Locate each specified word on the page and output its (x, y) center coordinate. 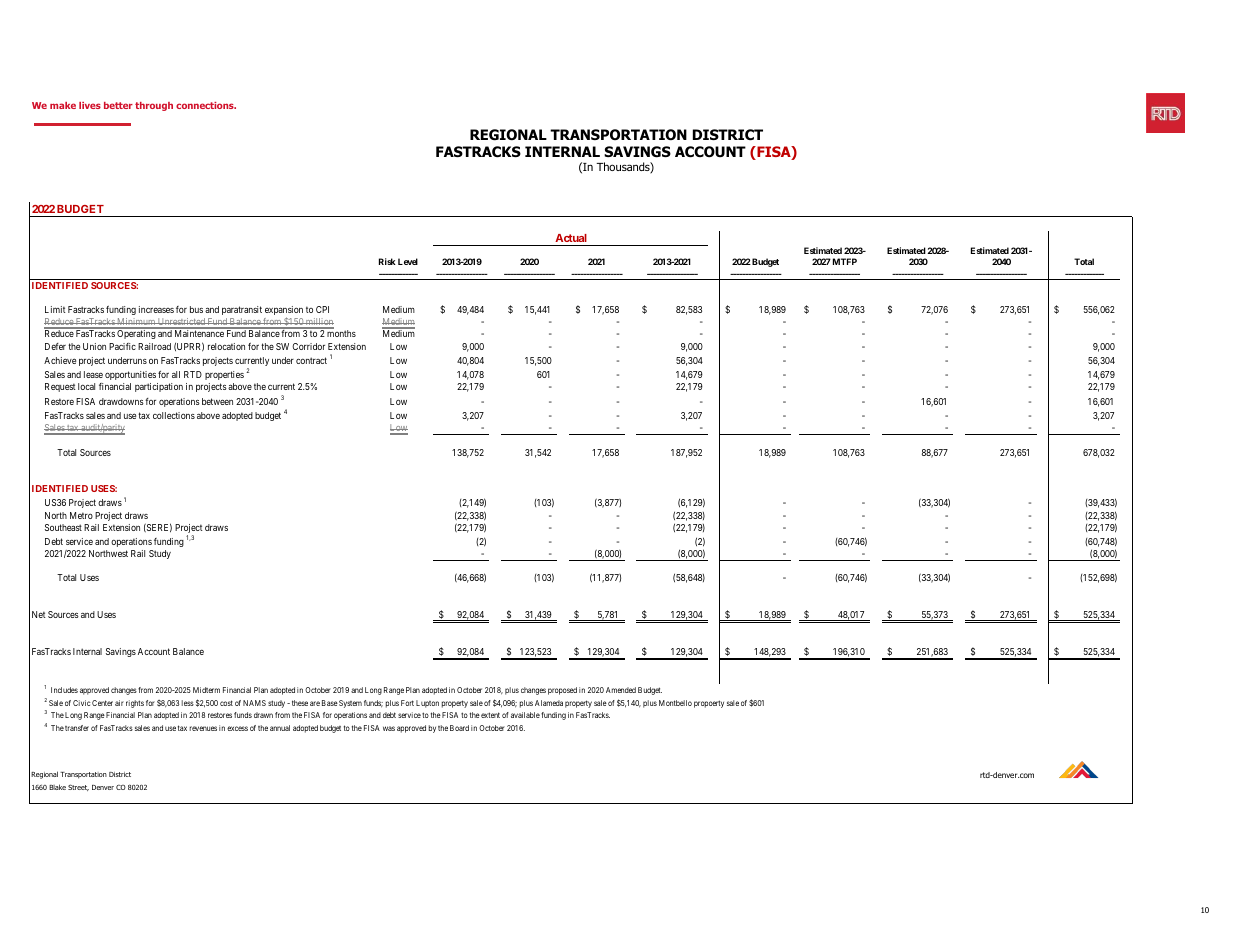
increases (156, 309)
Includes (64, 690)
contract (311, 360)
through (154, 106)
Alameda (549, 703)
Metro (81, 515)
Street (78, 787)
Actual (571, 238)
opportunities (130, 375)
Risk (387, 261)
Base (330, 703)
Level (408, 261)
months (341, 333)
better (118, 105)
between (217, 401)
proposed (562, 691)
